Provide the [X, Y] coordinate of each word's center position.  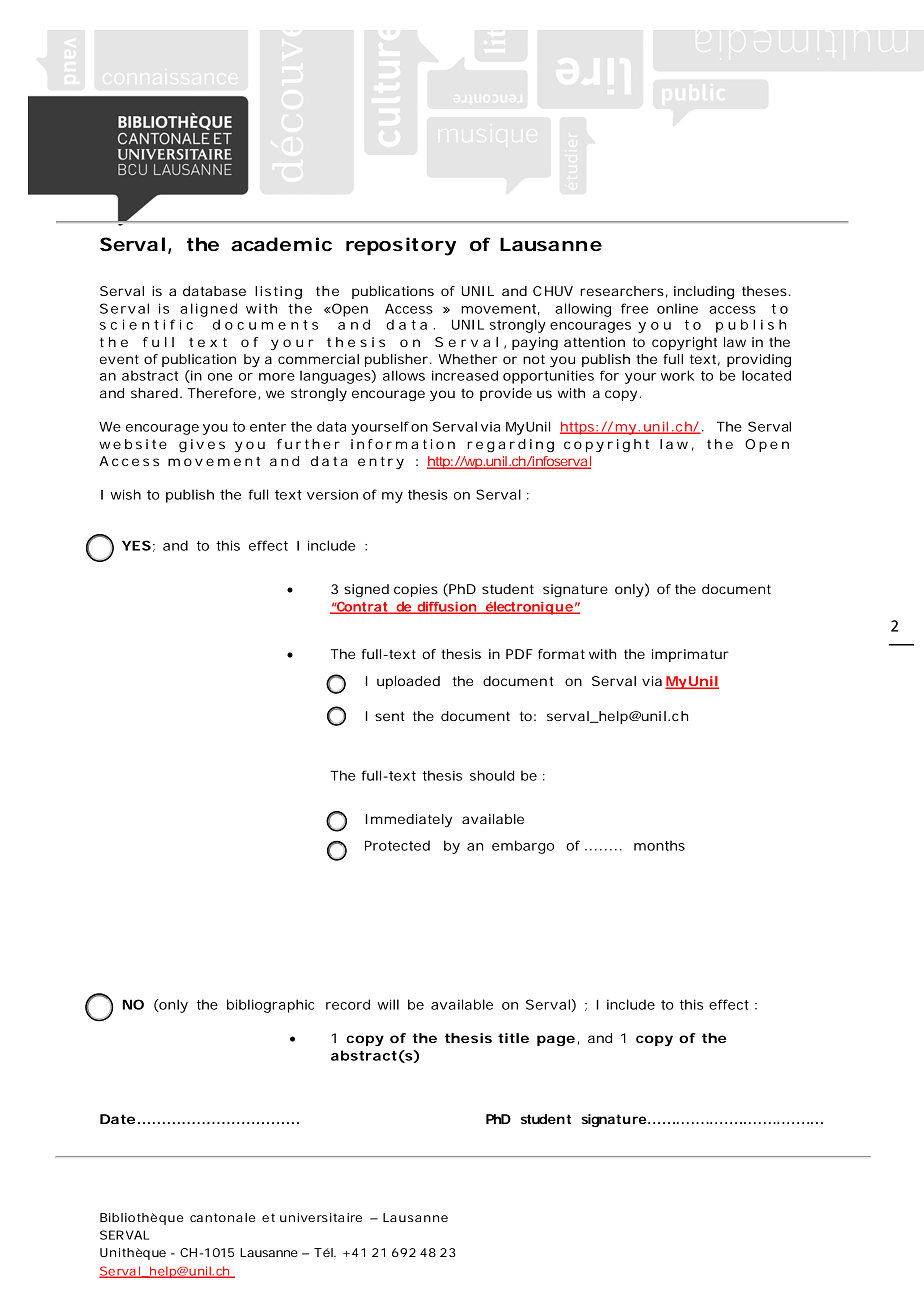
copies [416, 590]
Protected [397, 845]
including [704, 293]
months [659, 845]
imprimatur [690, 655]
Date [117, 1119]
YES [136, 545]
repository [401, 246]
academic [281, 244]
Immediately [408, 820]
